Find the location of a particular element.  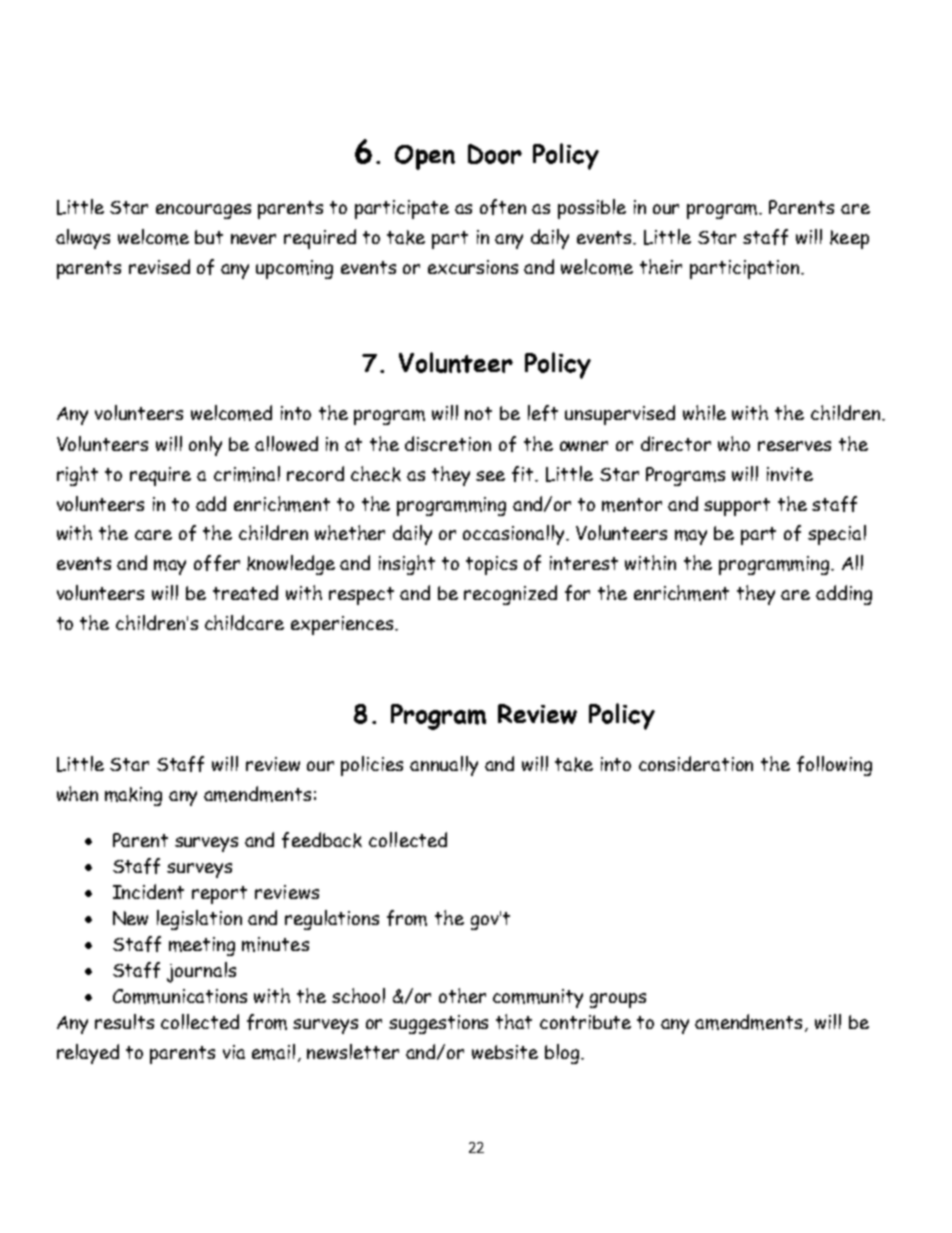

consideration is located at coordinates (696, 763).
